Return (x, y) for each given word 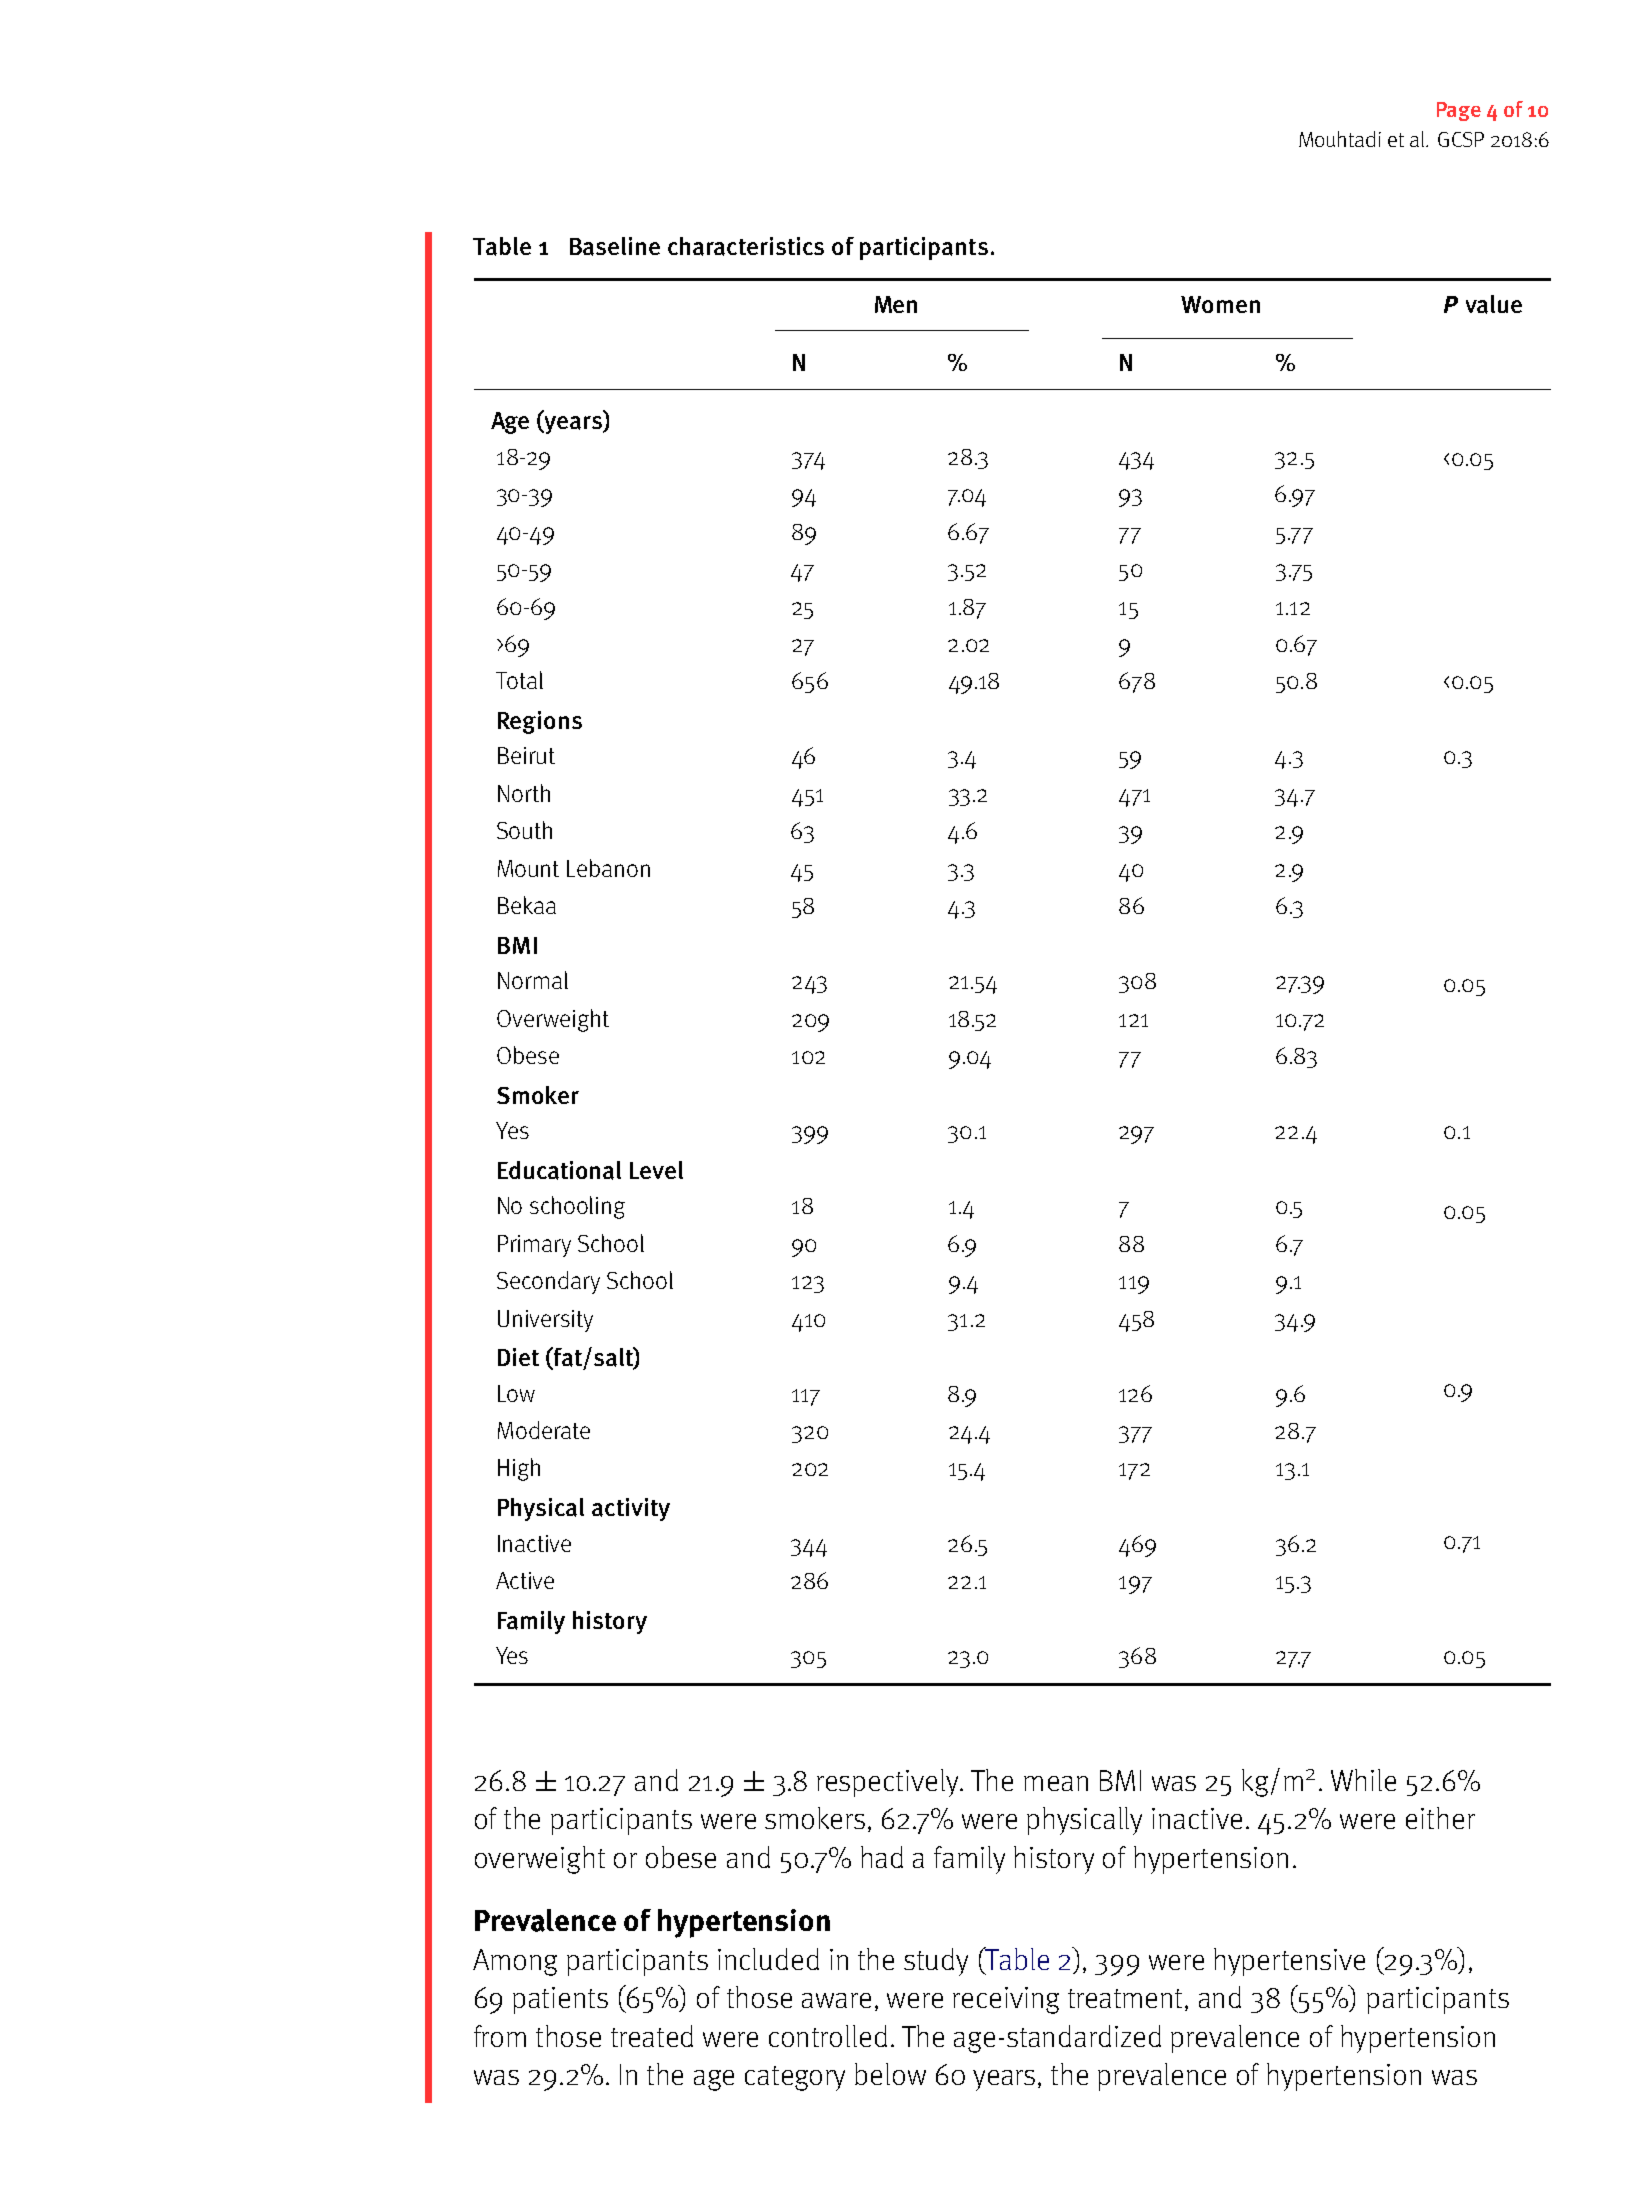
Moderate (544, 1430)
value (1494, 304)
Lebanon (608, 868)
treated (652, 2036)
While (1363, 1780)
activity (631, 1509)
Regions (540, 722)
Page (1459, 111)
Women (1220, 304)
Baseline (615, 246)
